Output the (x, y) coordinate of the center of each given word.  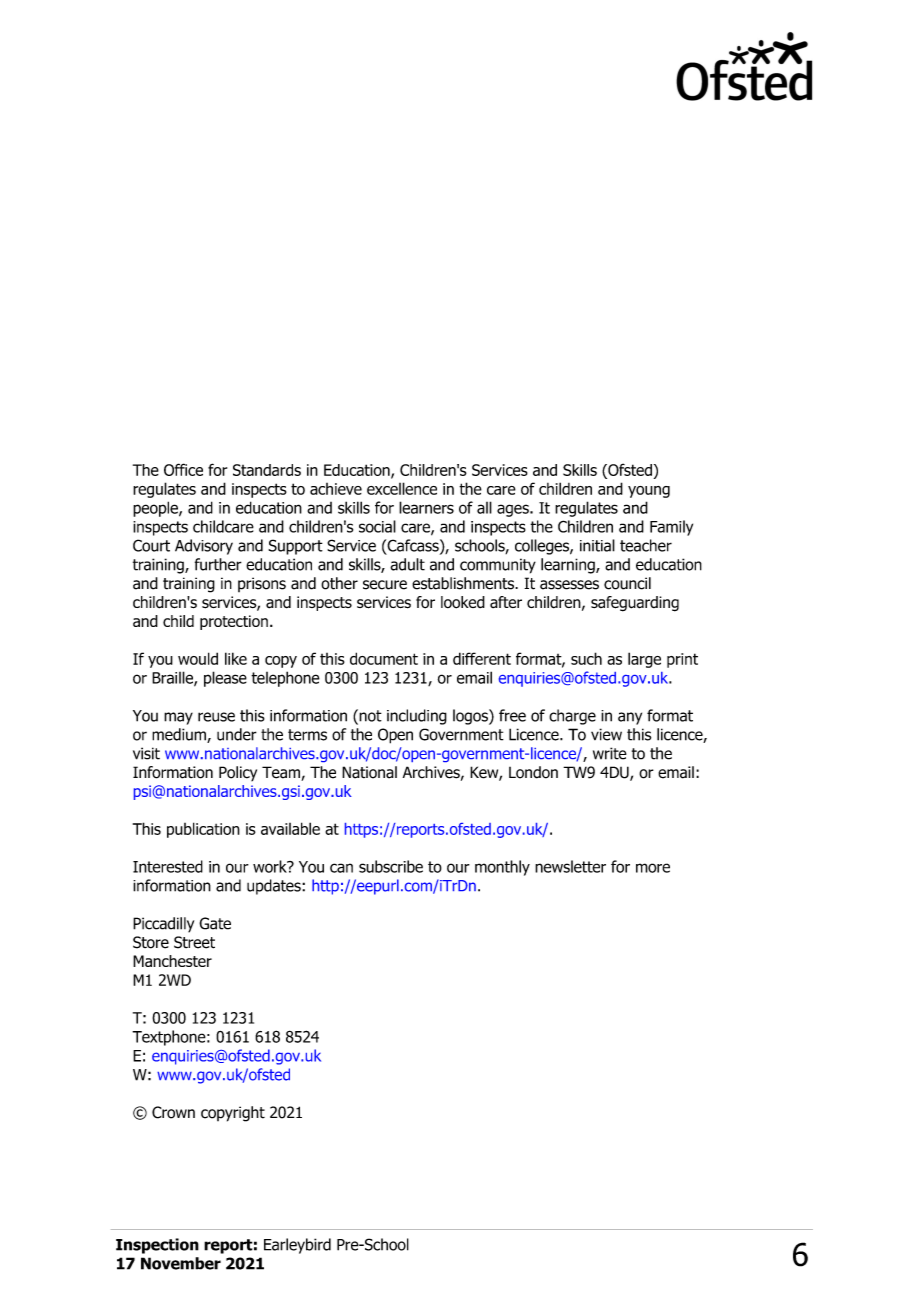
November (181, 1263)
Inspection (157, 1246)
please (225, 679)
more (653, 868)
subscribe (391, 866)
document (384, 658)
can (341, 868)
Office (183, 469)
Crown (173, 1112)
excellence (402, 488)
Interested (168, 866)
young (649, 492)
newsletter (570, 866)
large (644, 660)
